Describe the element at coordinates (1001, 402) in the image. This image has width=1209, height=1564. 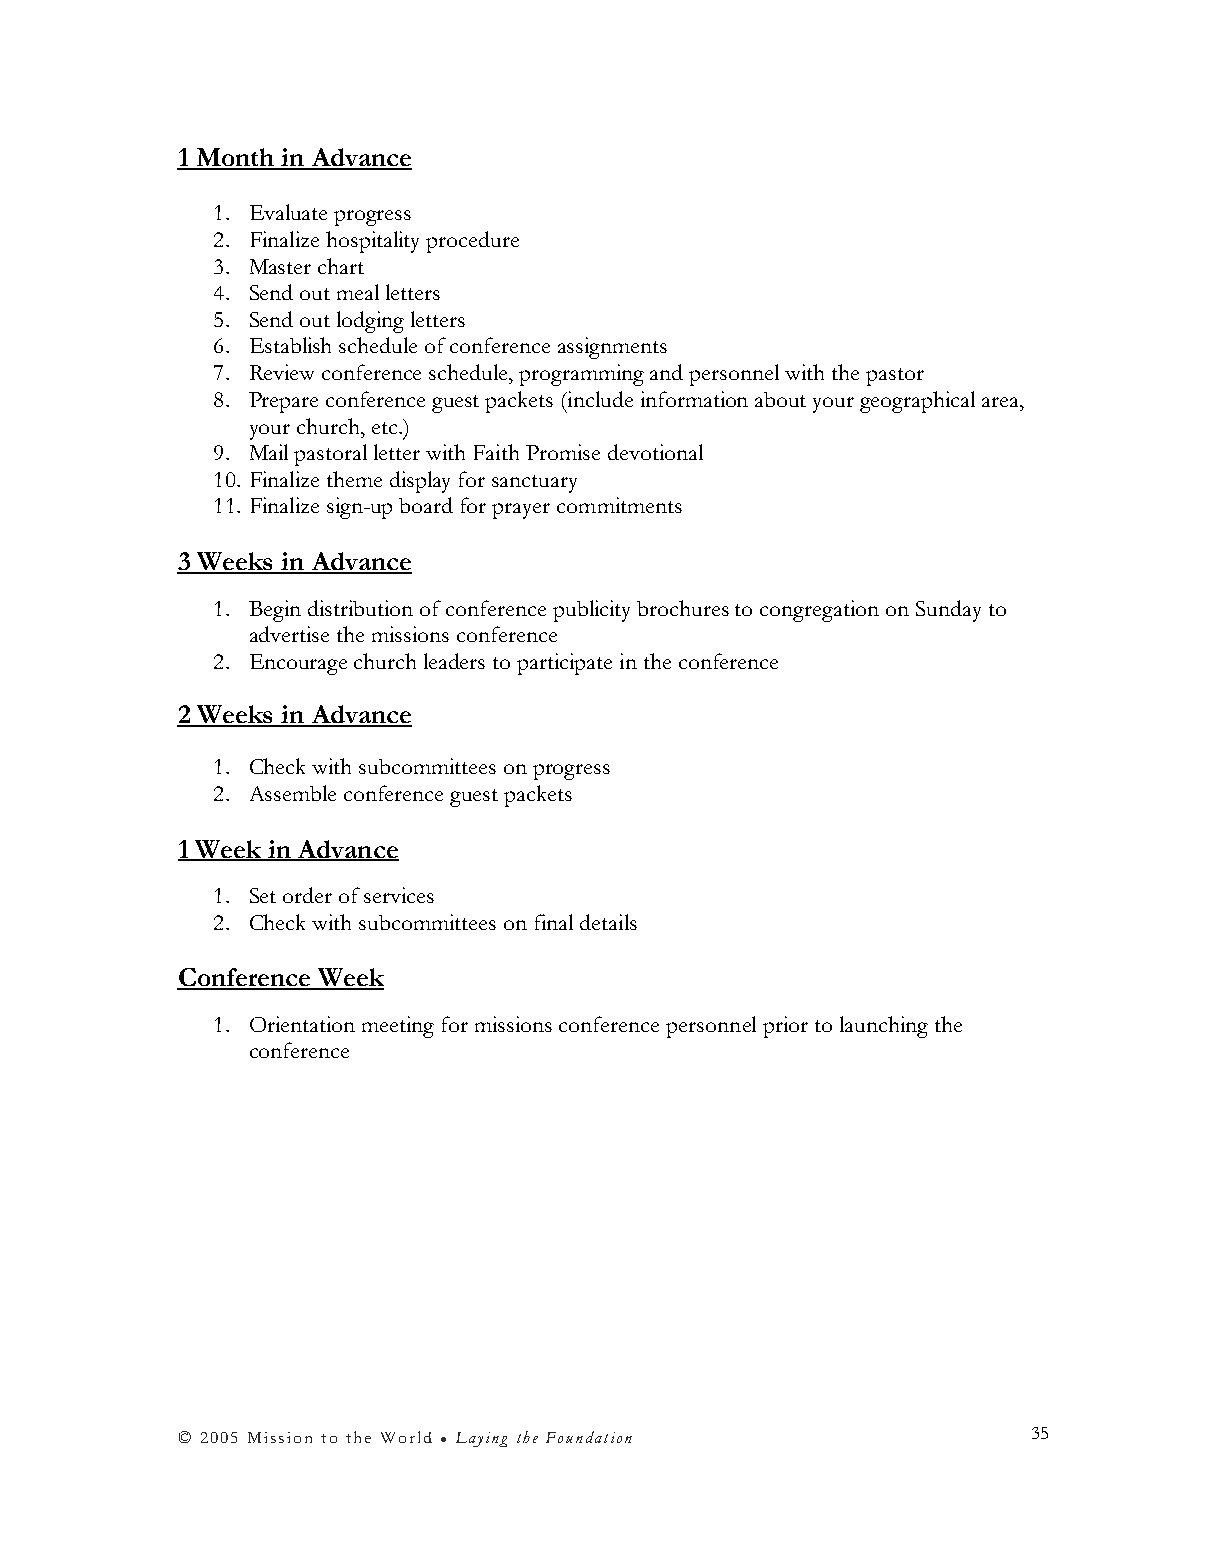
I see `area` at that location.
